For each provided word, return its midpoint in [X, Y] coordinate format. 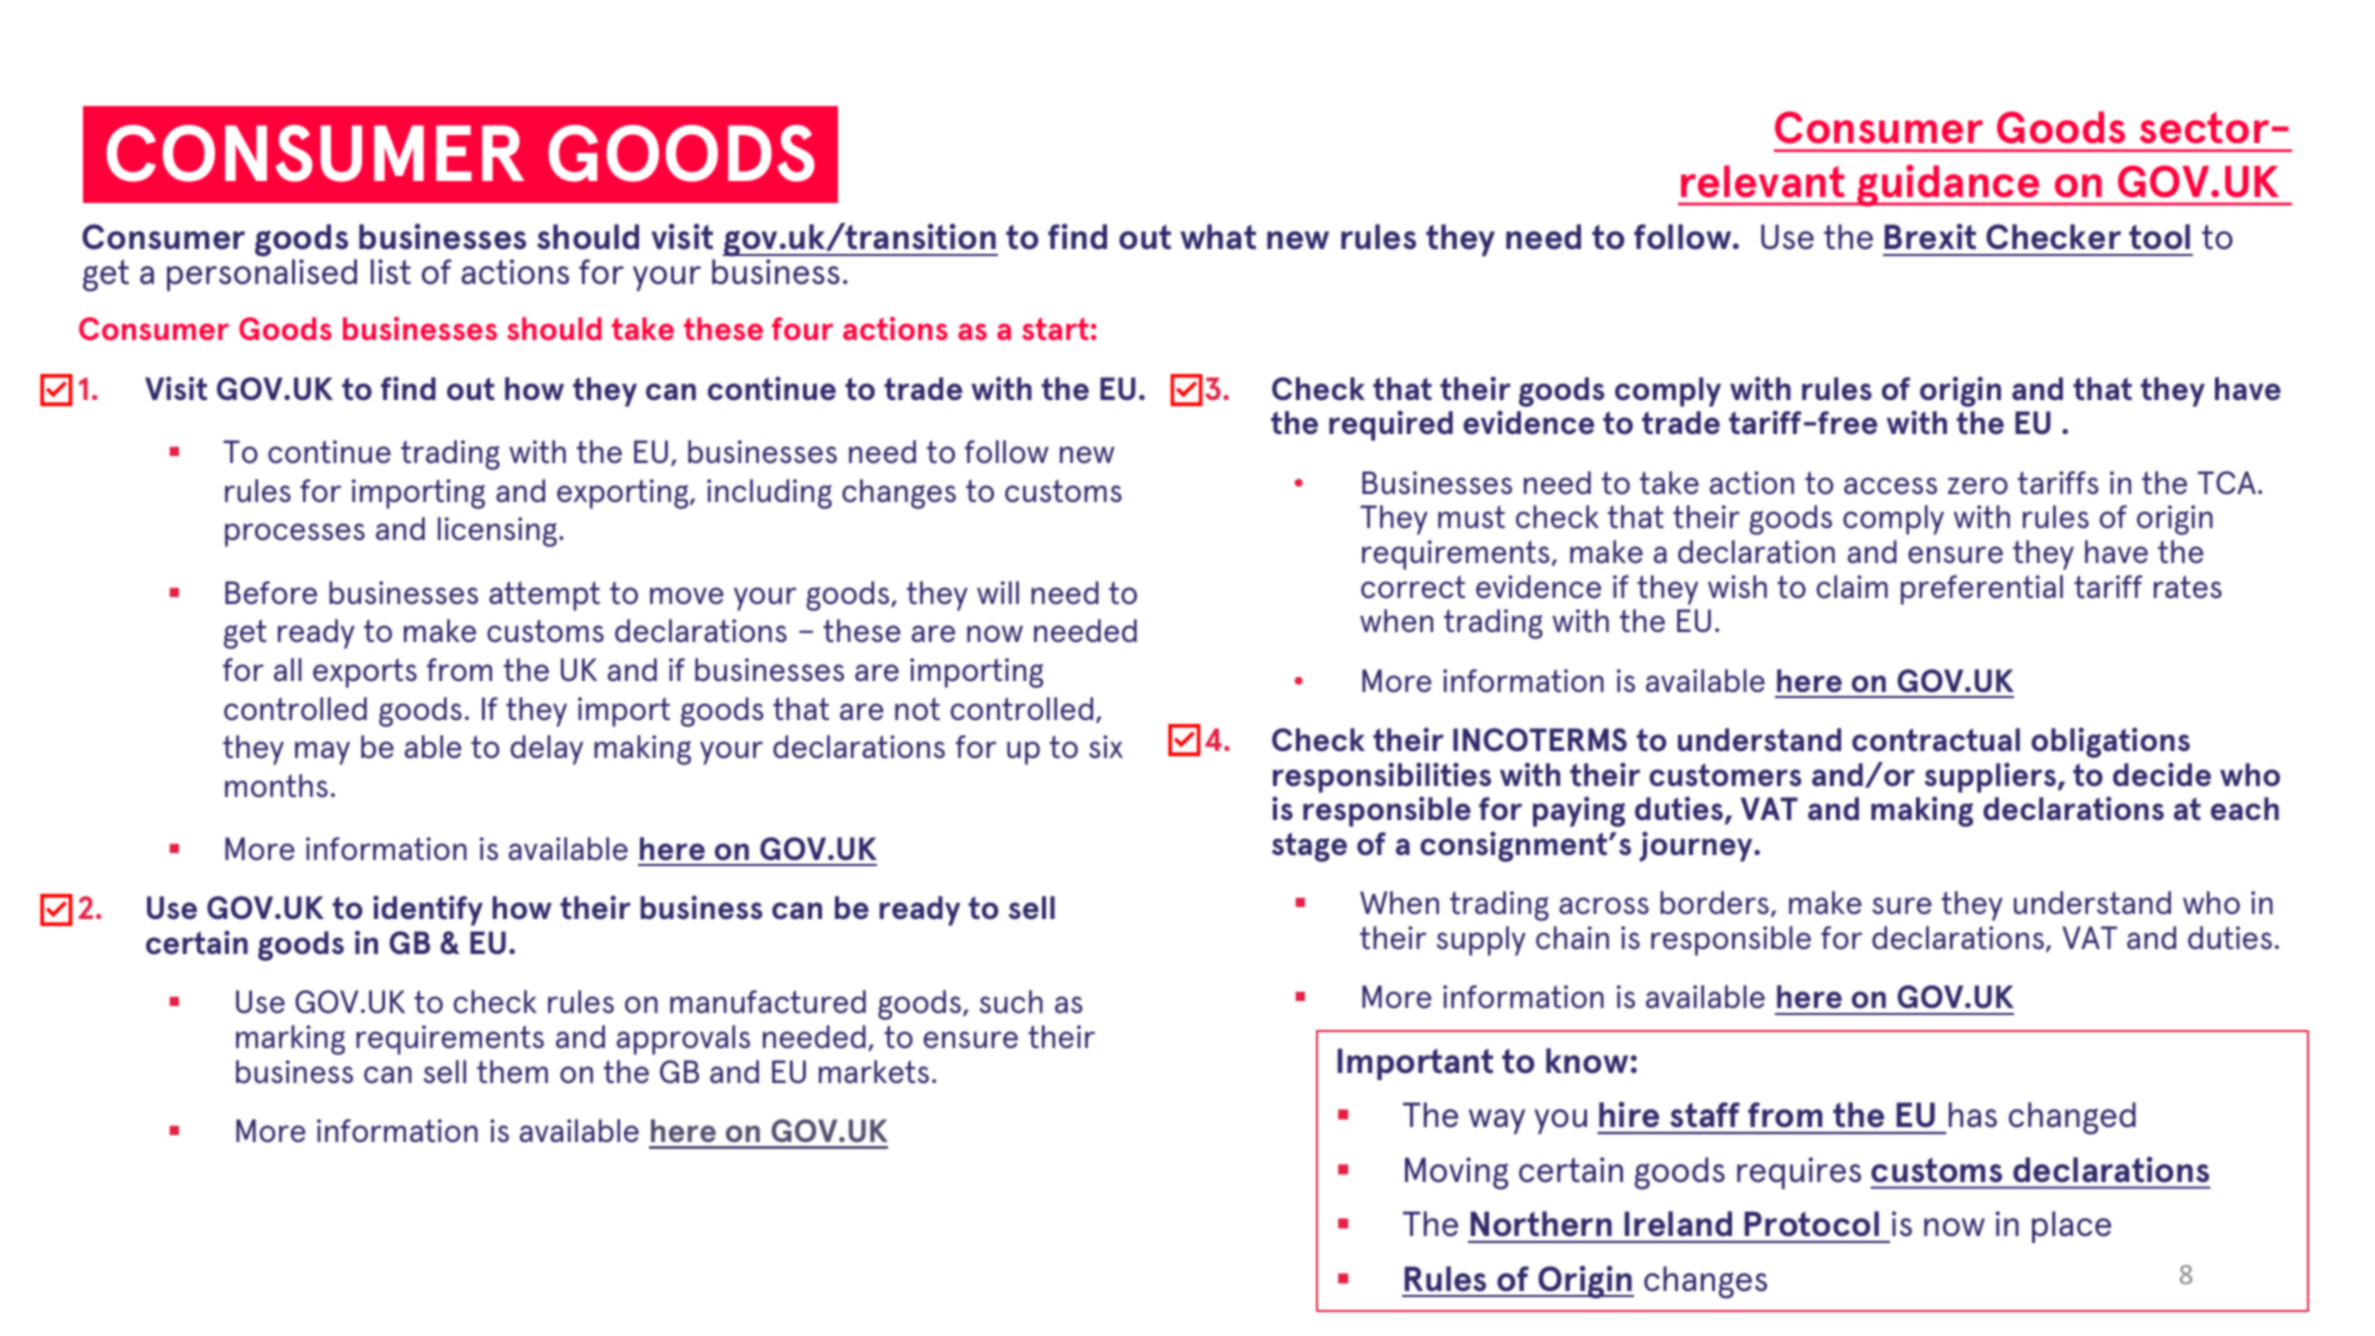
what [1218, 237]
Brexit [1930, 236]
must [1471, 517]
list [391, 272]
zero [1978, 485]
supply [1481, 941]
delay [547, 750]
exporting [624, 494]
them [512, 1071]
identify [428, 910]
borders [1714, 902]
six [1106, 746]
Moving [1456, 1173]
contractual [1936, 739]
